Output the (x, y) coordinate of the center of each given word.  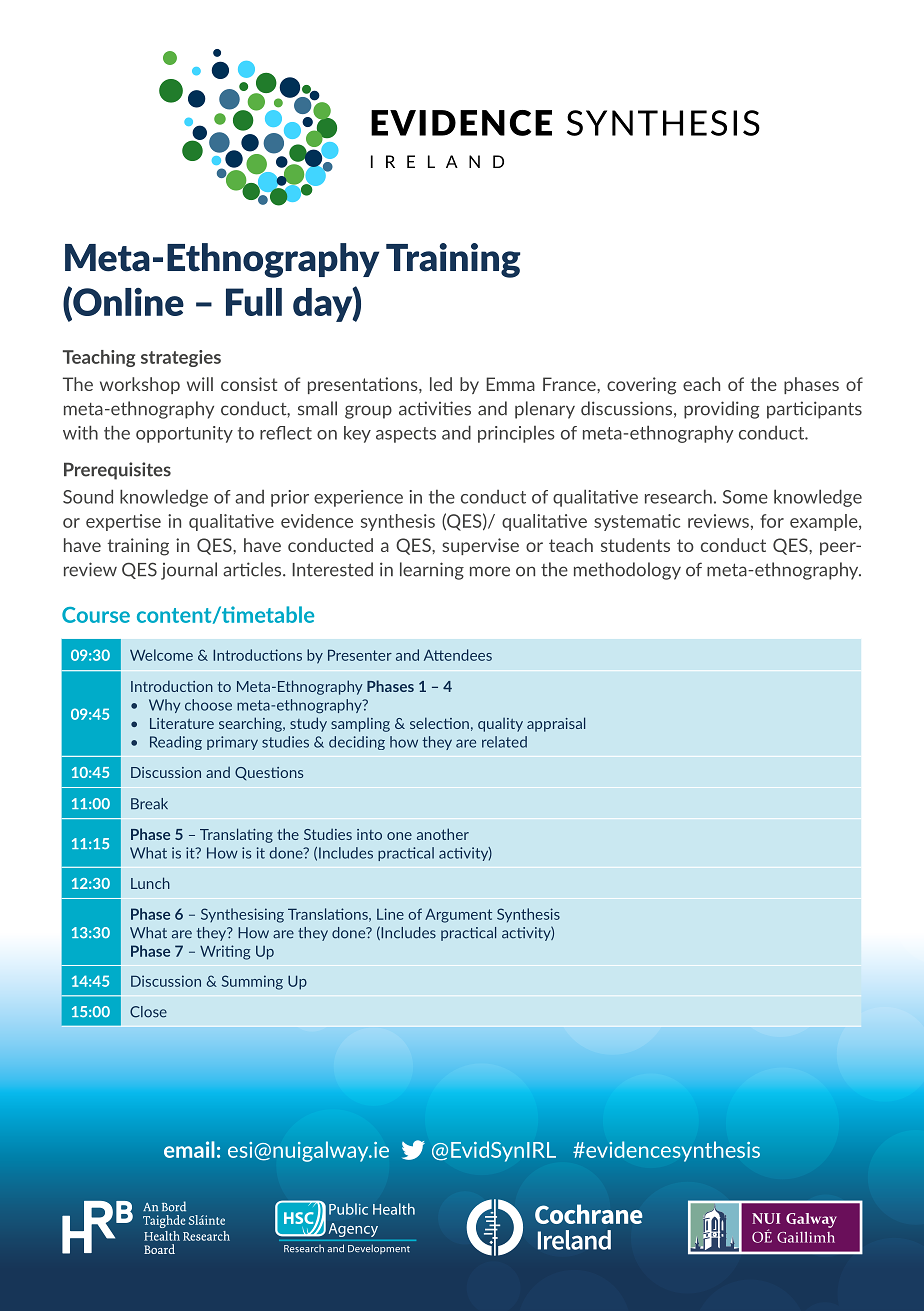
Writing (225, 952)
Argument (458, 915)
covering (641, 386)
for (772, 521)
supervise (480, 546)
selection (439, 723)
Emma (510, 384)
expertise (123, 522)
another (443, 834)
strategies (181, 358)
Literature (182, 723)
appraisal (556, 724)
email (189, 1149)
